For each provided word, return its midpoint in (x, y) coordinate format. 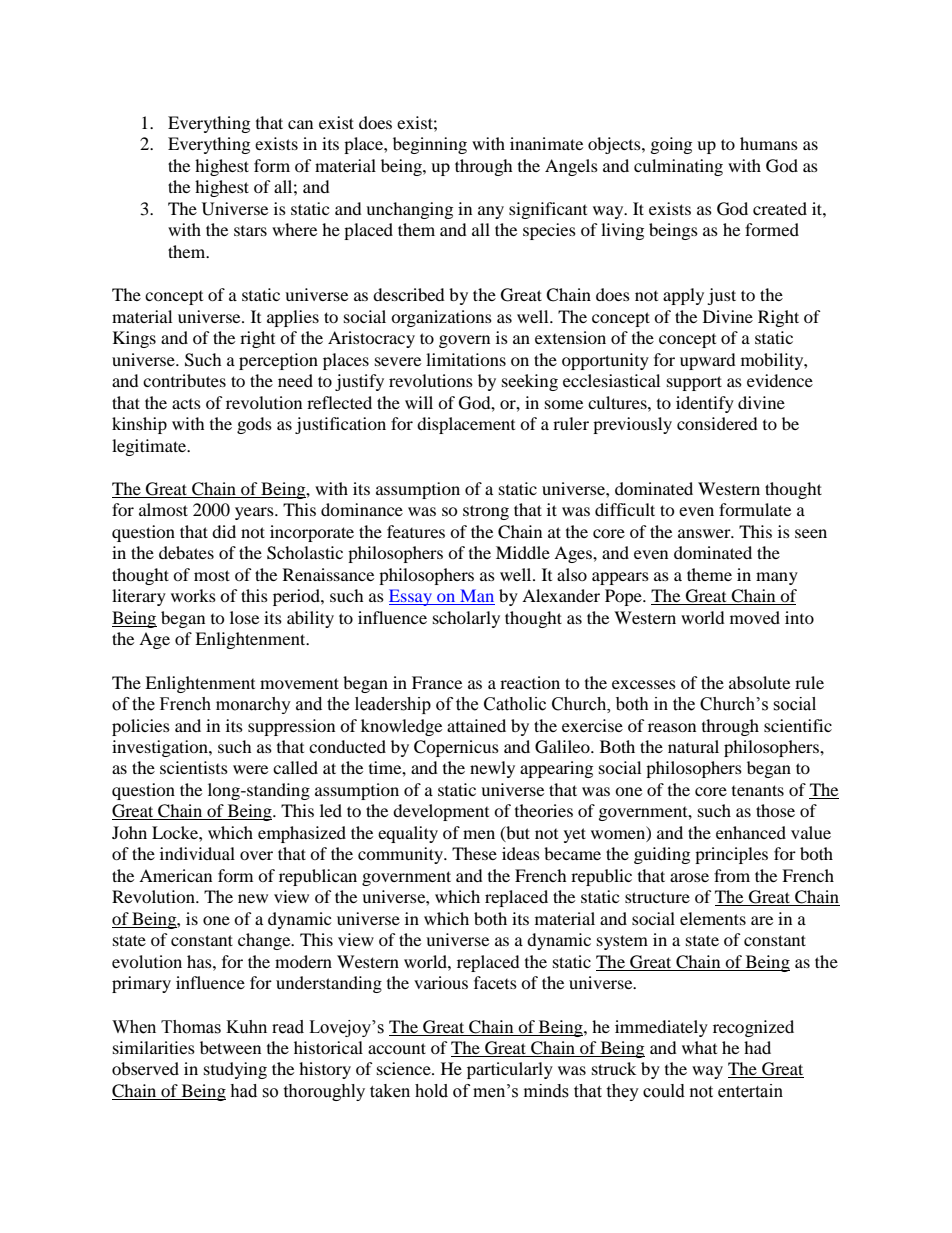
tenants (758, 790)
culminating (678, 167)
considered (717, 423)
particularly (510, 1070)
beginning (430, 145)
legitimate (150, 447)
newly (492, 769)
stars (250, 231)
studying (235, 1070)
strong (486, 512)
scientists (194, 767)
